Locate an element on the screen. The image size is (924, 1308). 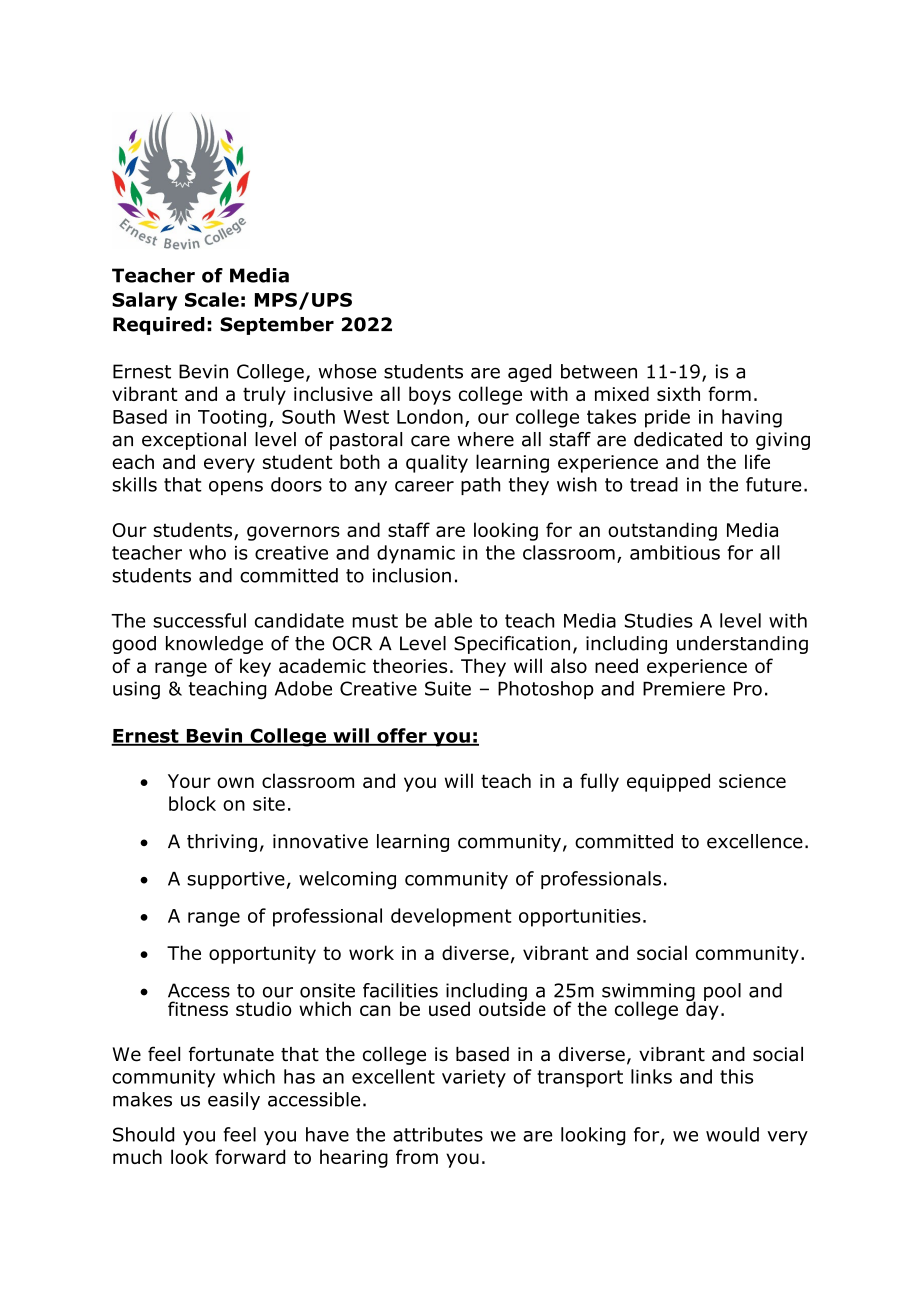
aged is located at coordinates (529, 373).
